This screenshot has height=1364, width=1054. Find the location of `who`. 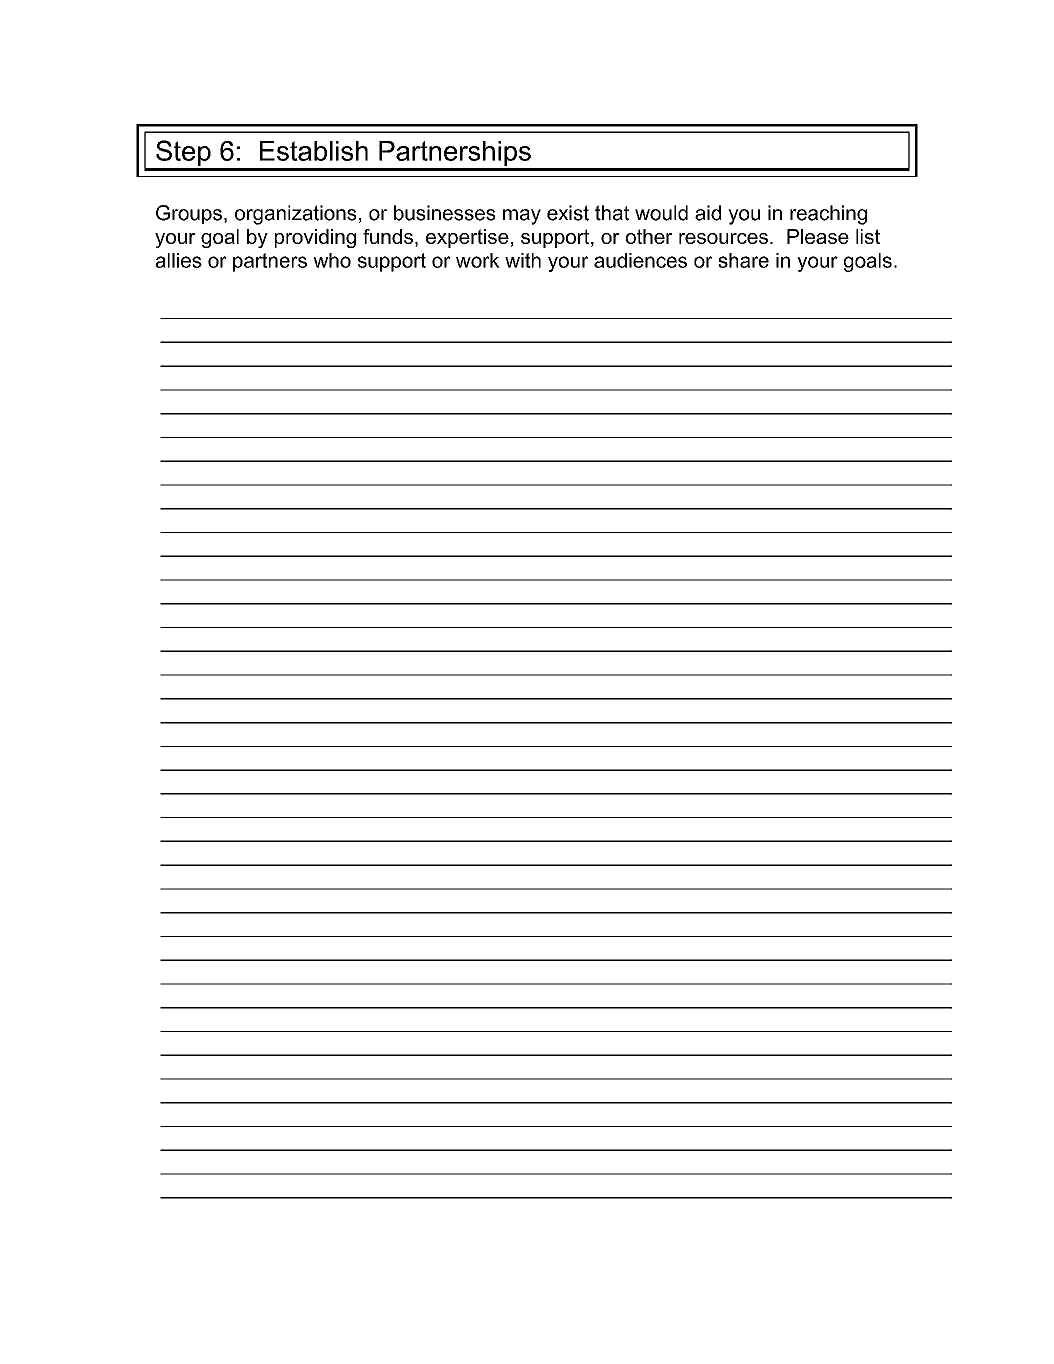

who is located at coordinates (332, 260).
